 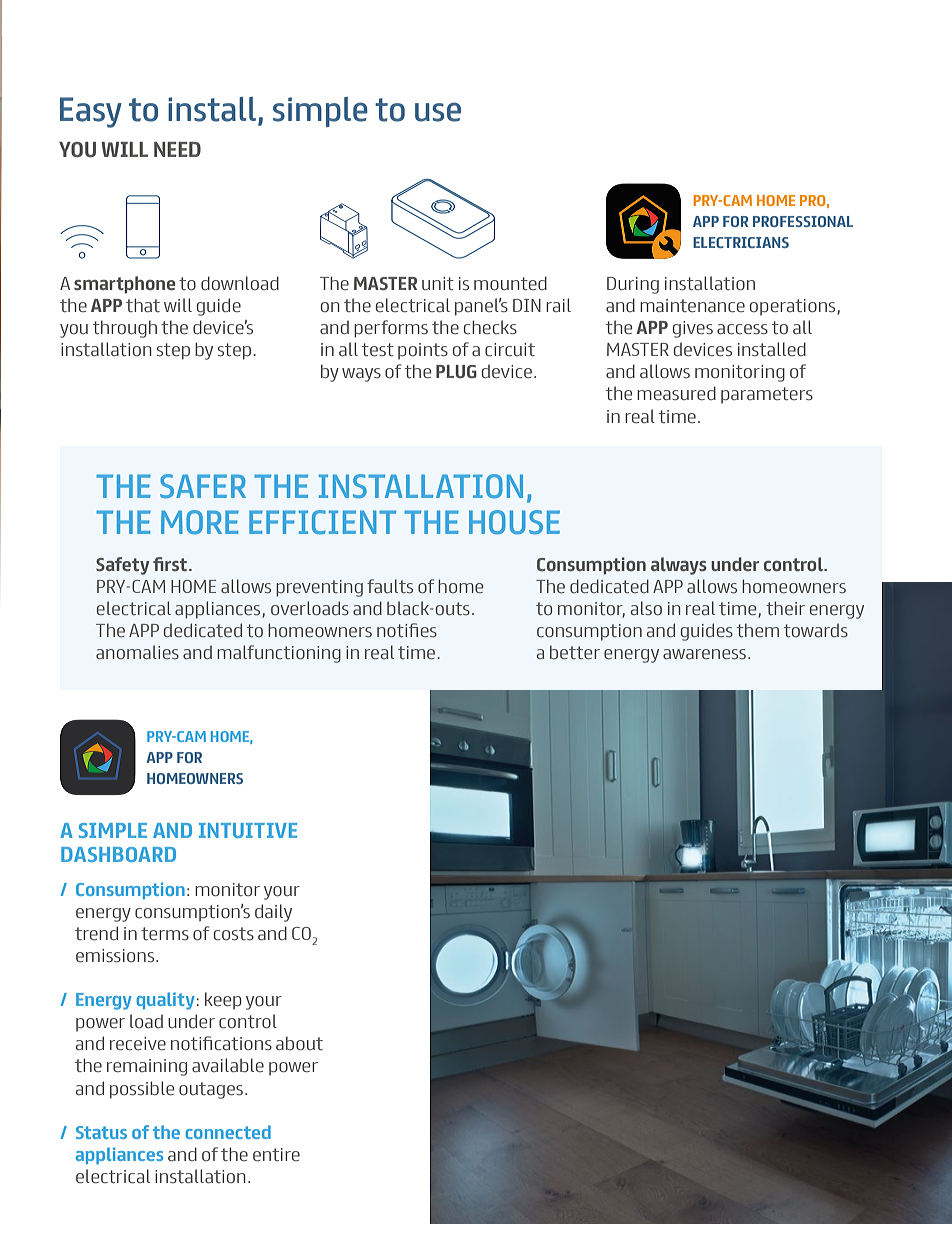 What do you see at coordinates (228, 1132) in the screenshot?
I see `connected` at bounding box center [228, 1132].
